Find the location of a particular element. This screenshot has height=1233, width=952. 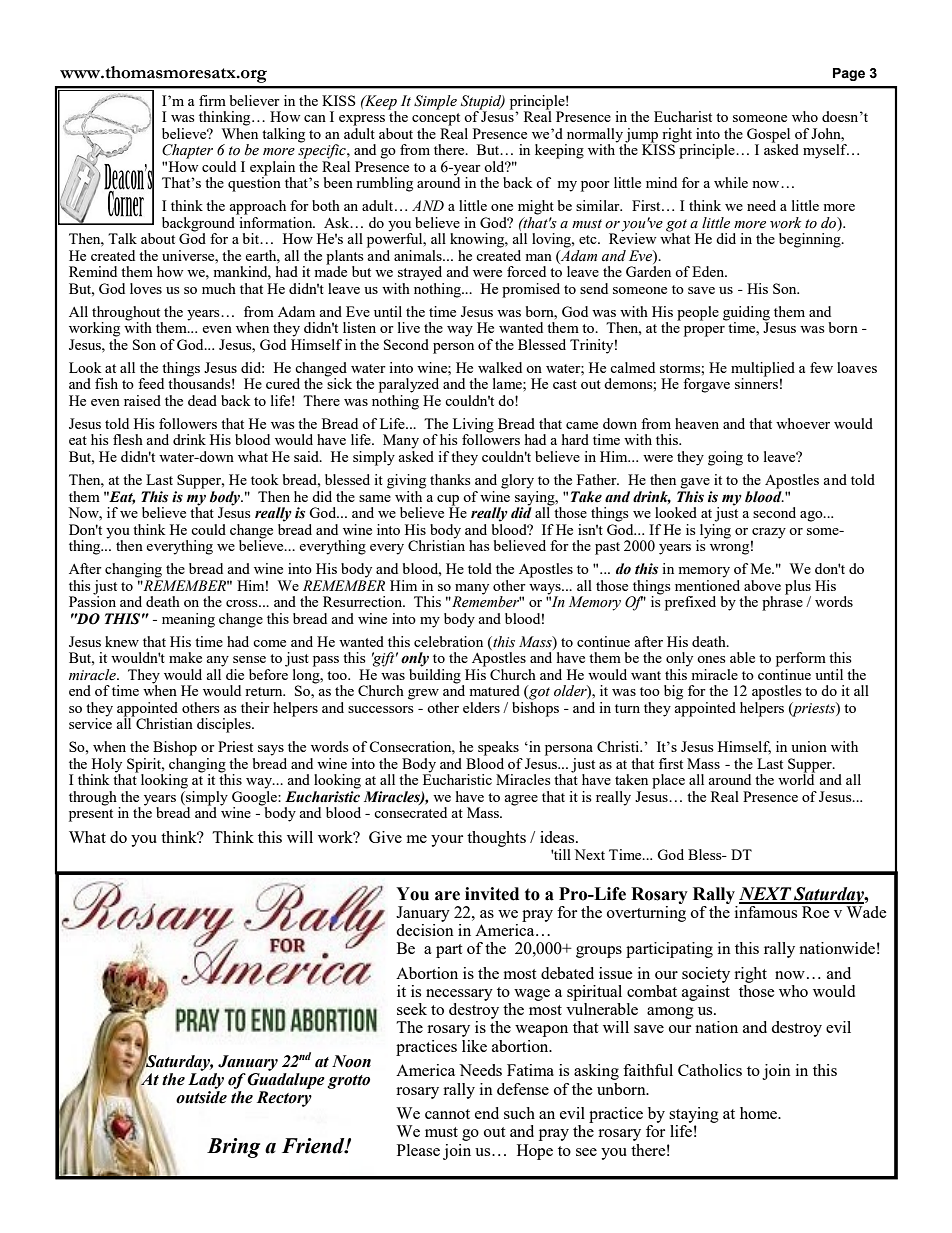

agree is located at coordinates (521, 800).
